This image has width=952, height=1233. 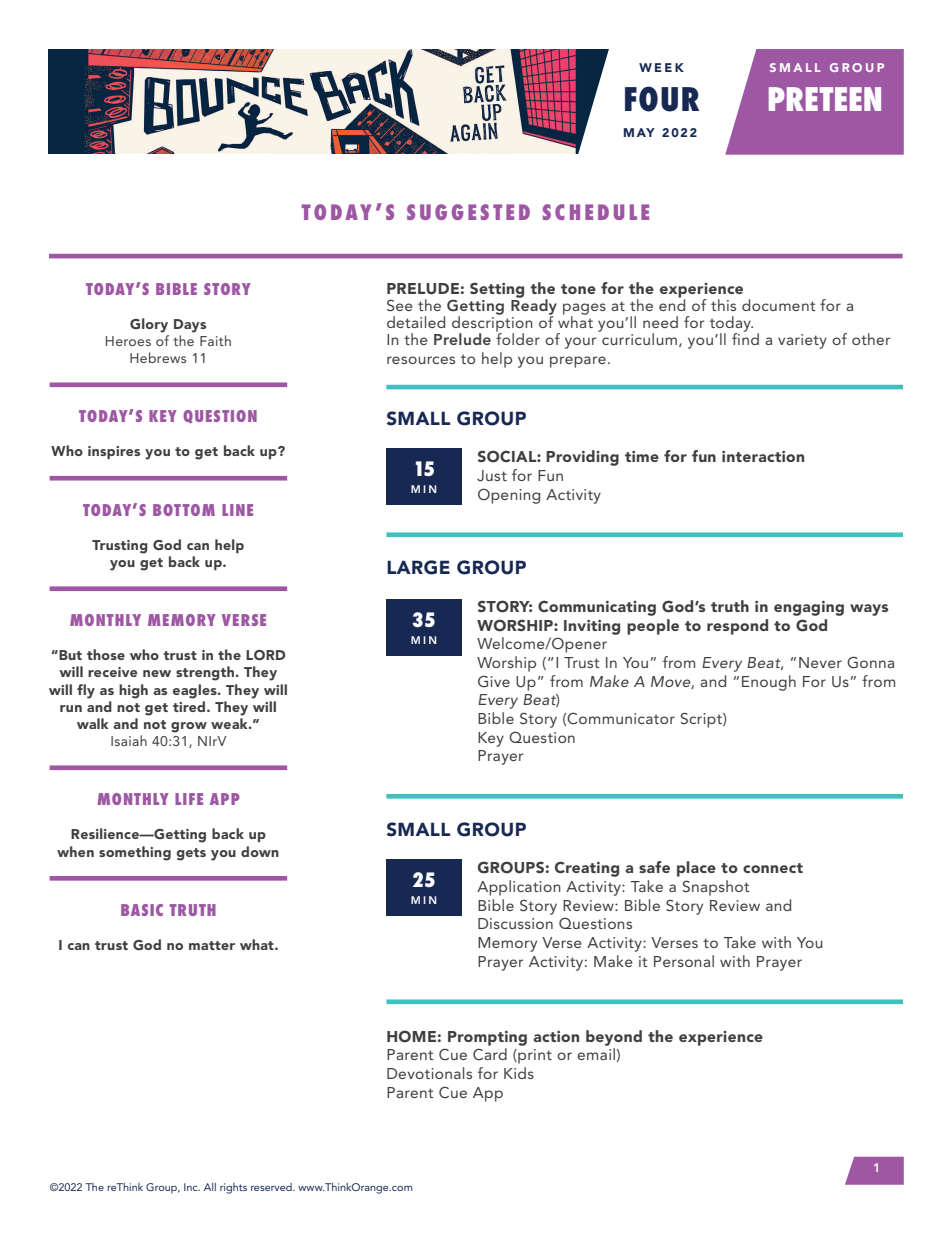 I want to click on Just, so click(x=492, y=476).
